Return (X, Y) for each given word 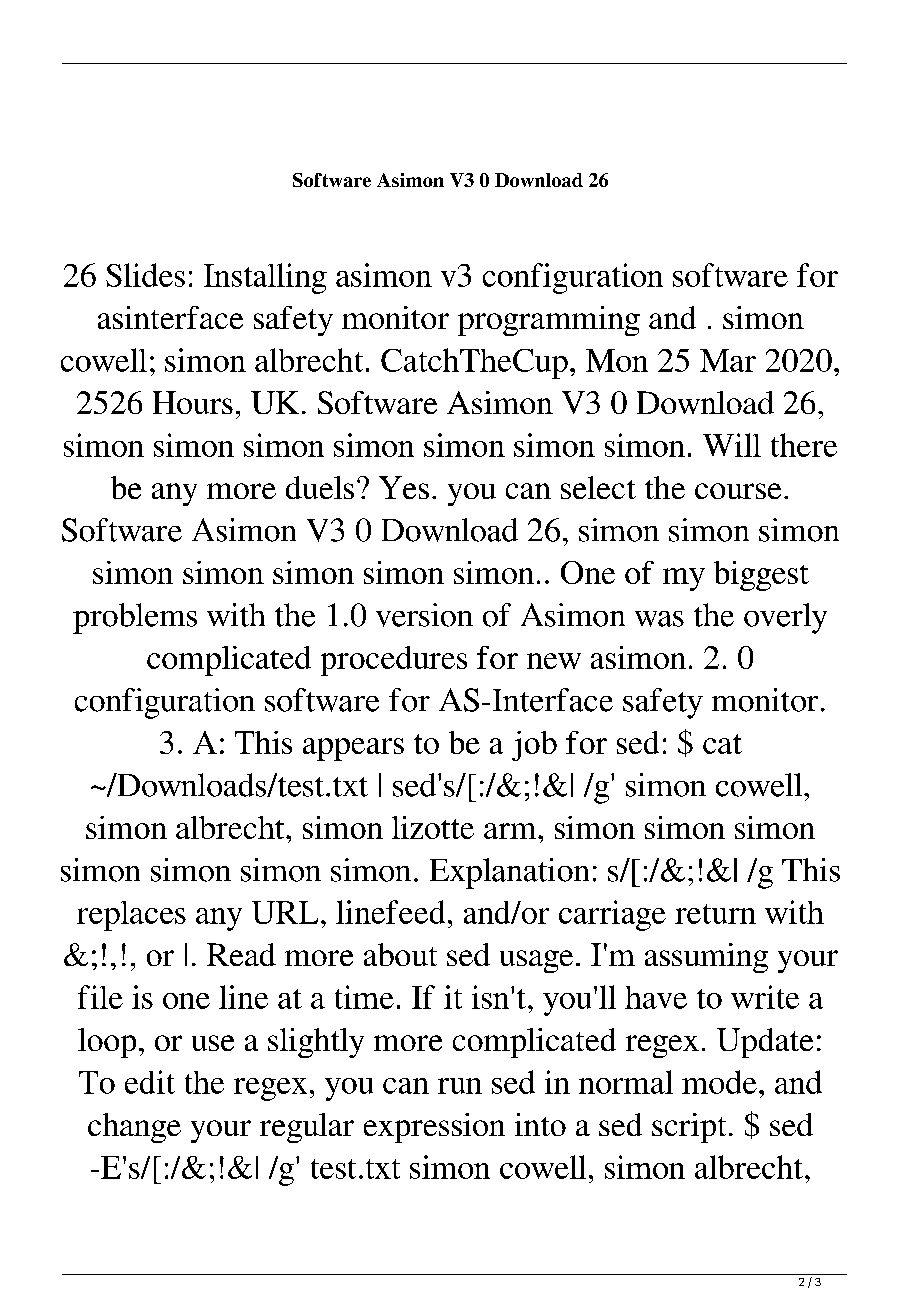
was (659, 619)
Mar (728, 360)
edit (150, 1082)
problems (135, 618)
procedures (394, 661)
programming (549, 321)
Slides (145, 275)
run (460, 1086)
